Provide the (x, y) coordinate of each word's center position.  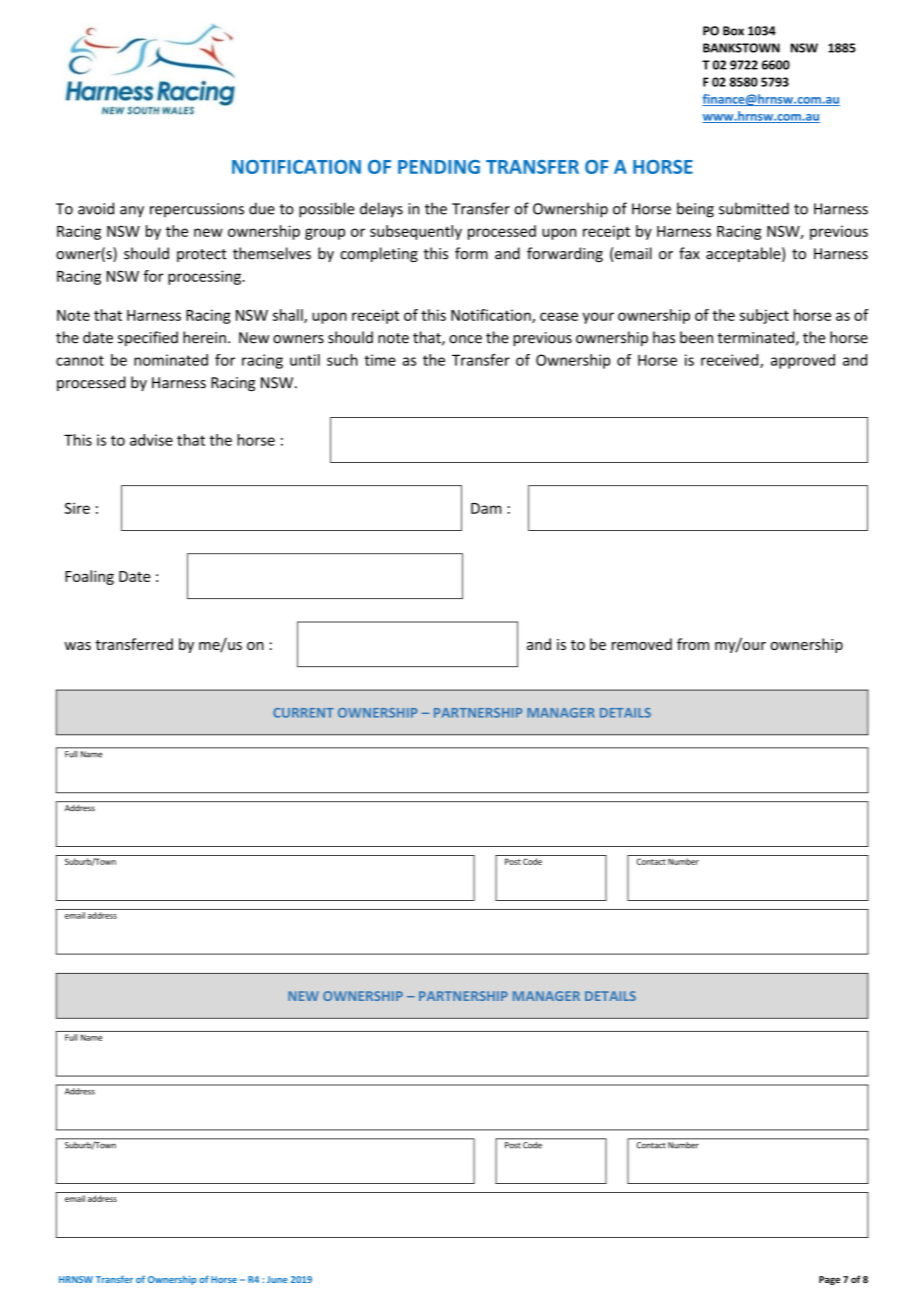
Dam (486, 508)
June (277, 1279)
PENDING (439, 167)
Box (733, 31)
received (731, 361)
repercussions (197, 210)
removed (642, 644)
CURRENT (303, 713)
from (693, 644)
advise (151, 440)
